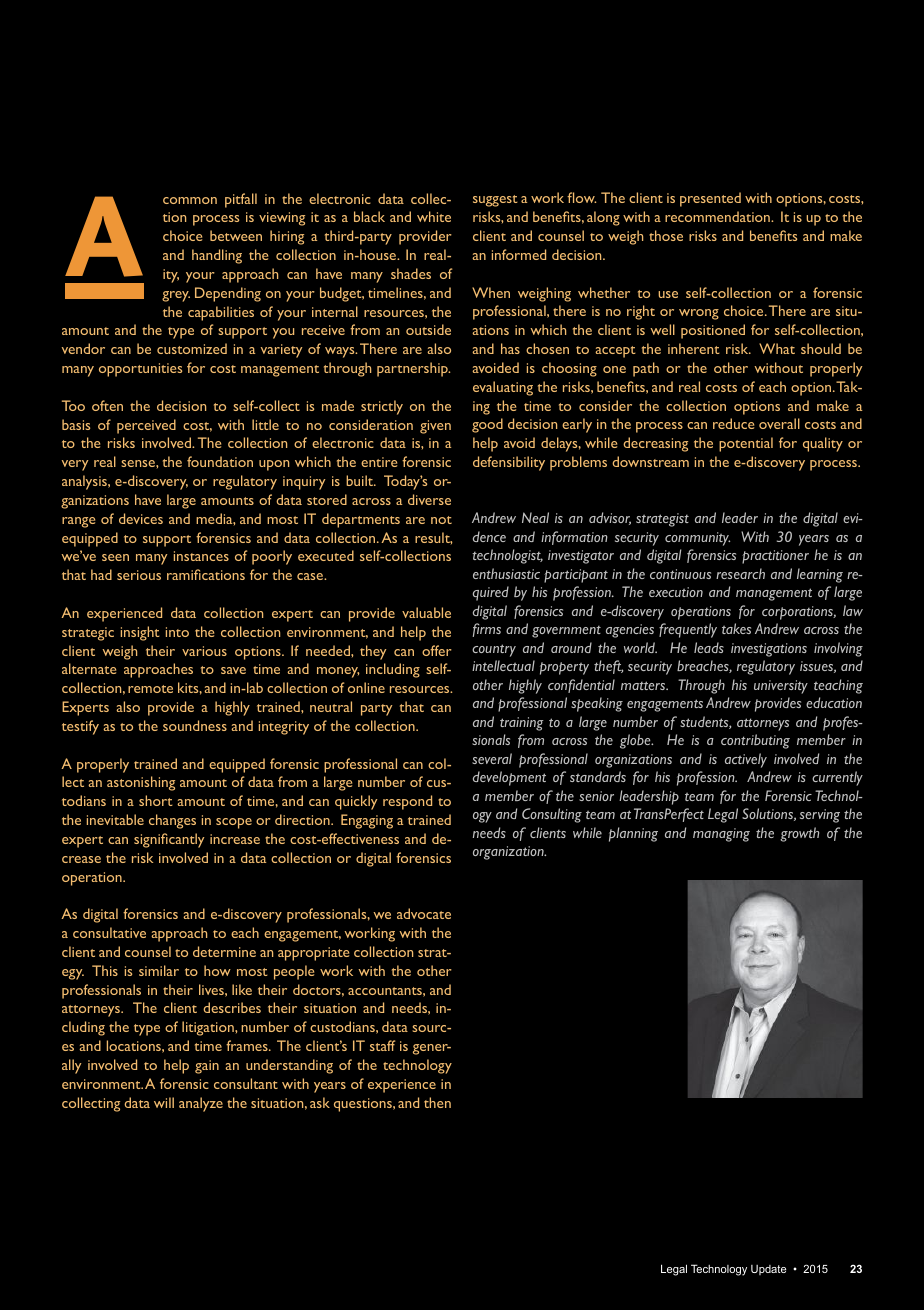 The height and width of the image is (1310, 924). I want to click on will, so click(164, 1102).
